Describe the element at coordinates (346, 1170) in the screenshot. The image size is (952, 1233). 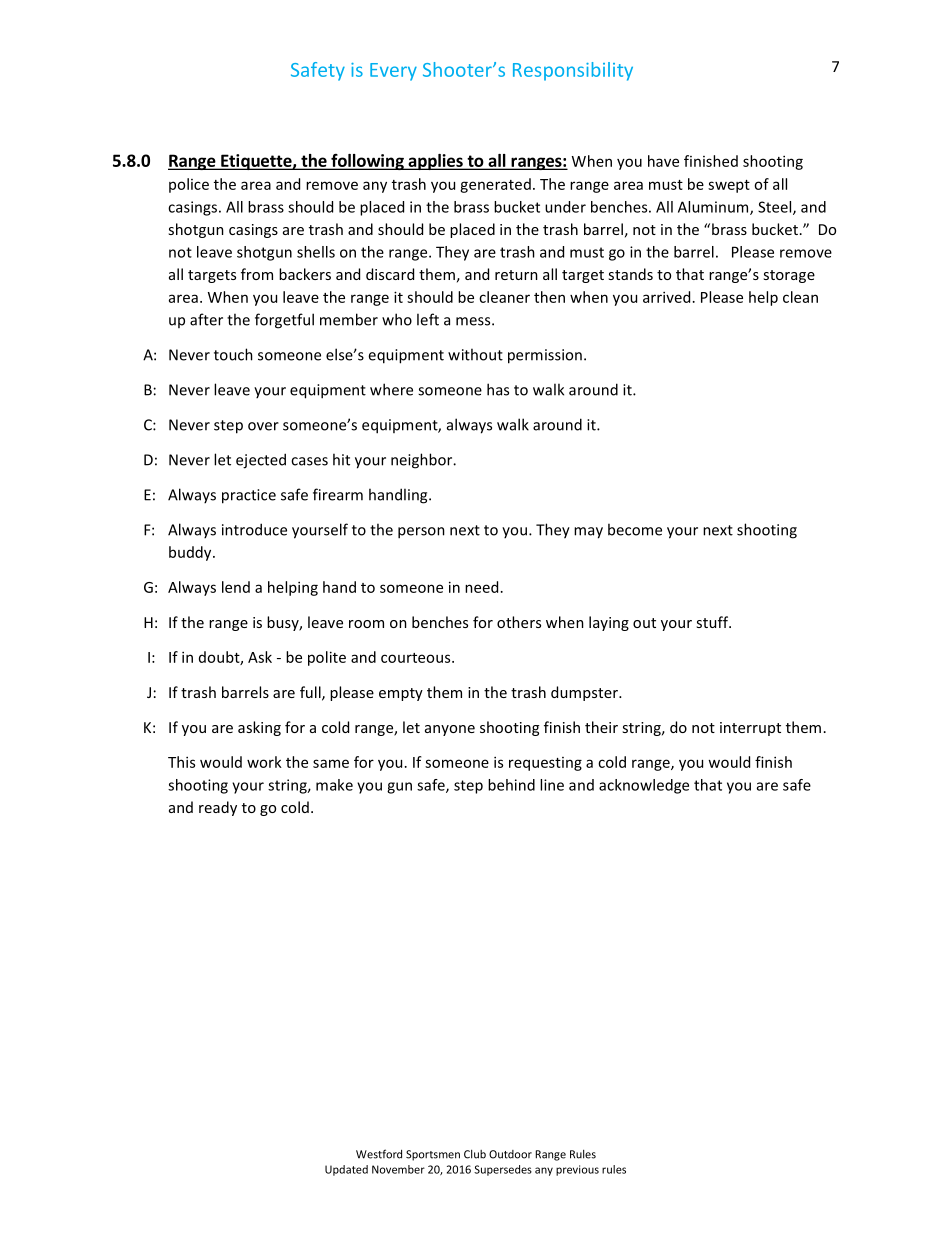
I see `Updated` at that location.
